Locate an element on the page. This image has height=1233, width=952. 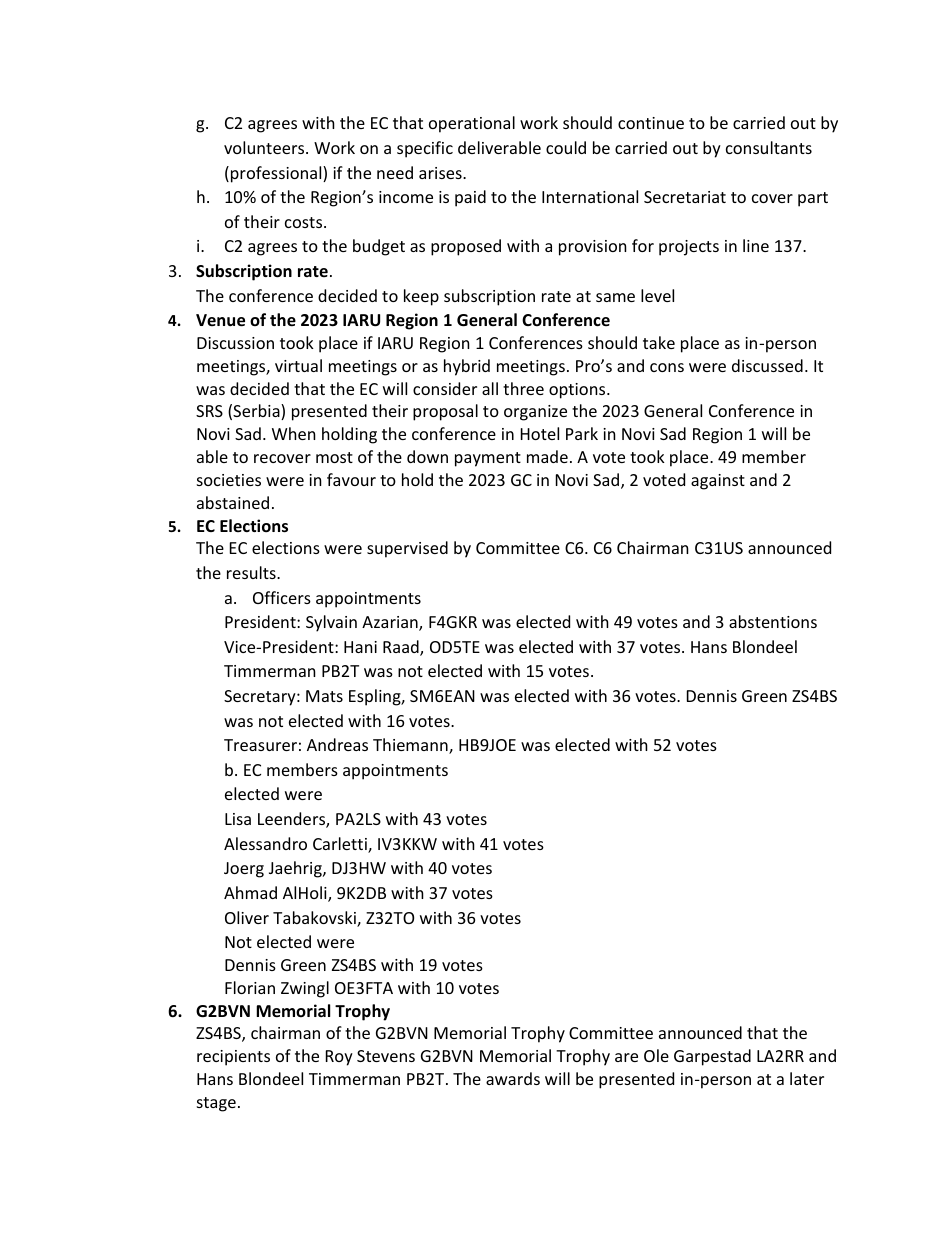
against is located at coordinates (718, 482).
